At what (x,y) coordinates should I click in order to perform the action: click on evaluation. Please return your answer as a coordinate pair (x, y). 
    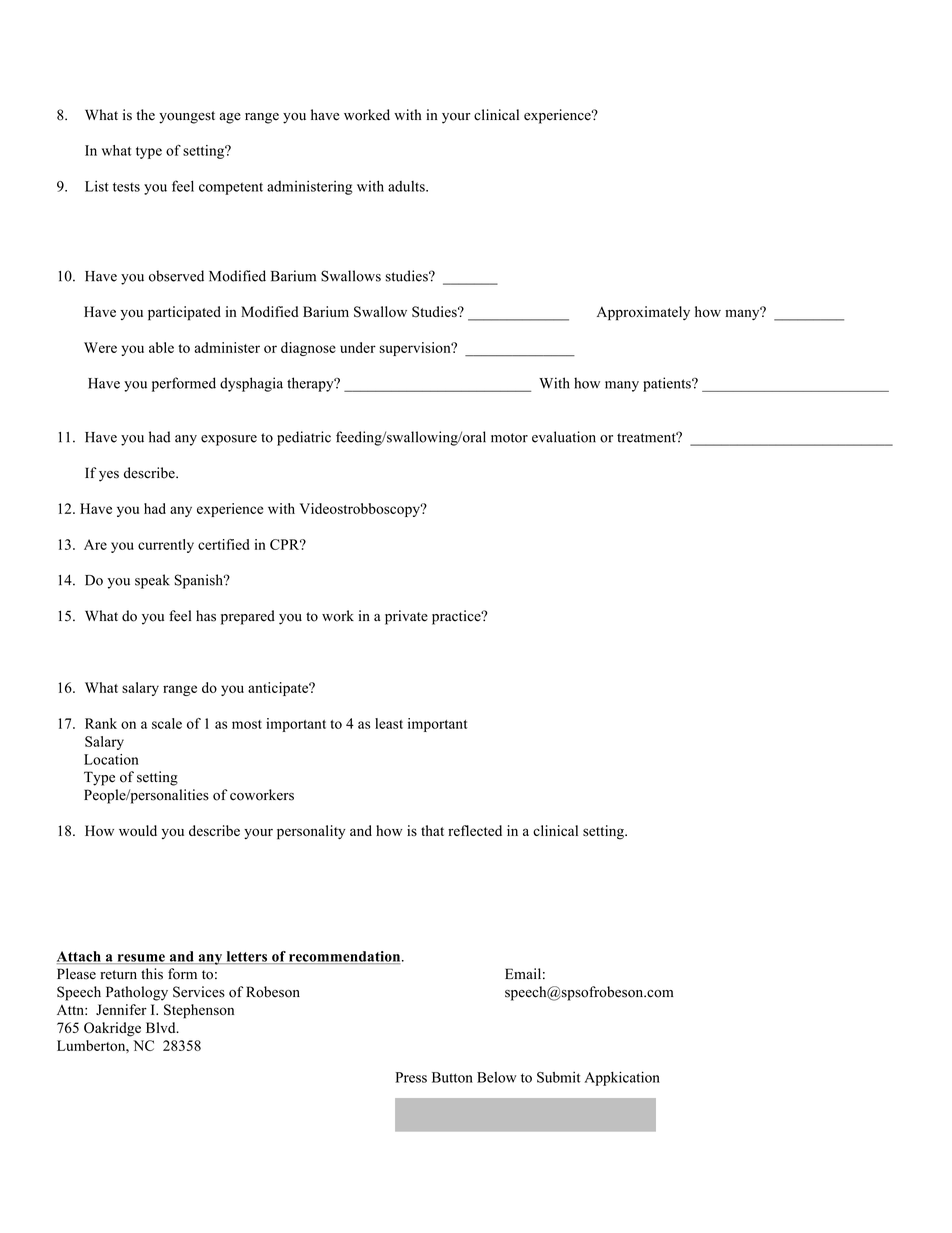
    Looking at the image, I should click on (564, 437).
